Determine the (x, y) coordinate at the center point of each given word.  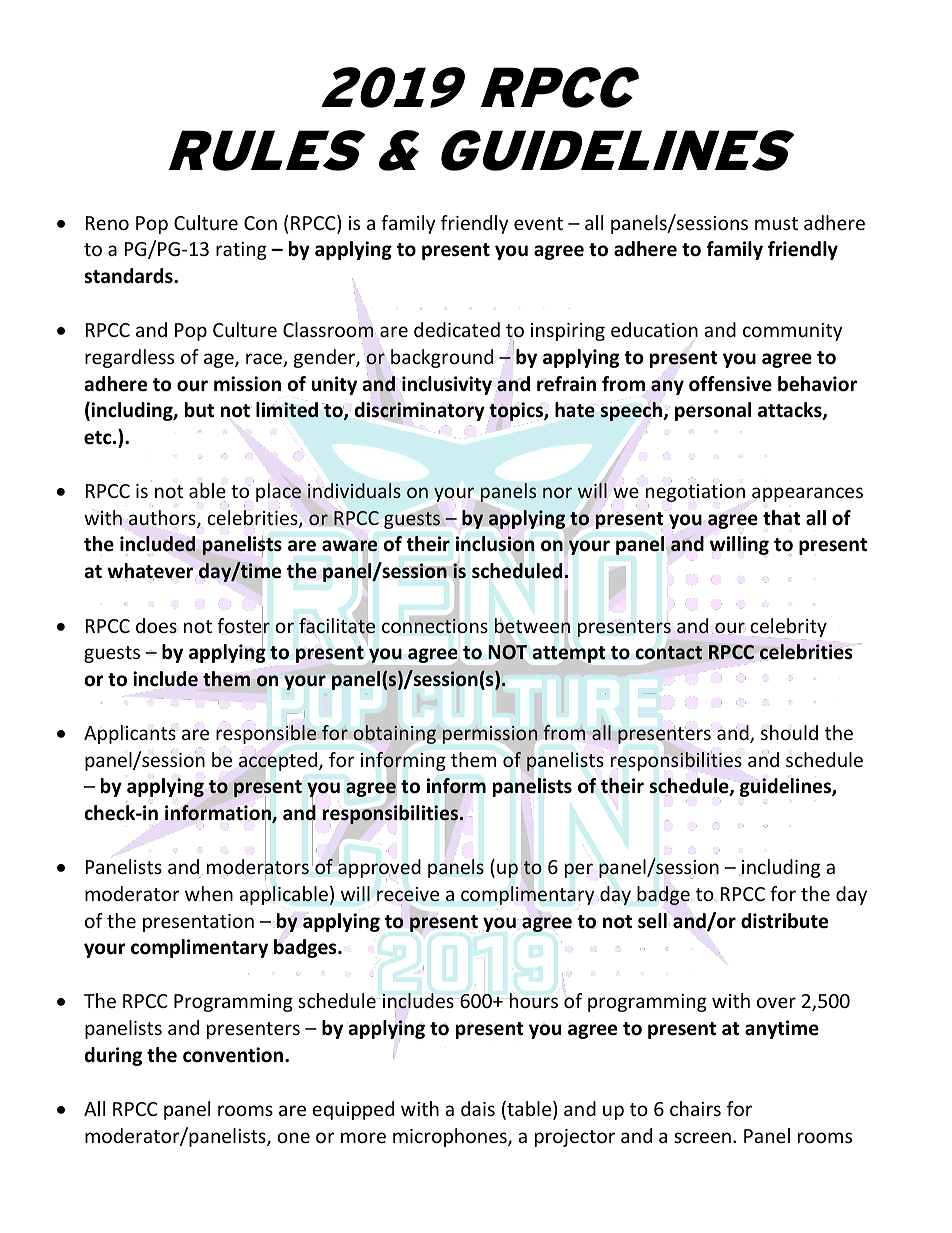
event (538, 223)
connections (435, 625)
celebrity (788, 628)
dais (478, 1108)
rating (241, 251)
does (156, 625)
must (776, 223)
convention (233, 1055)
